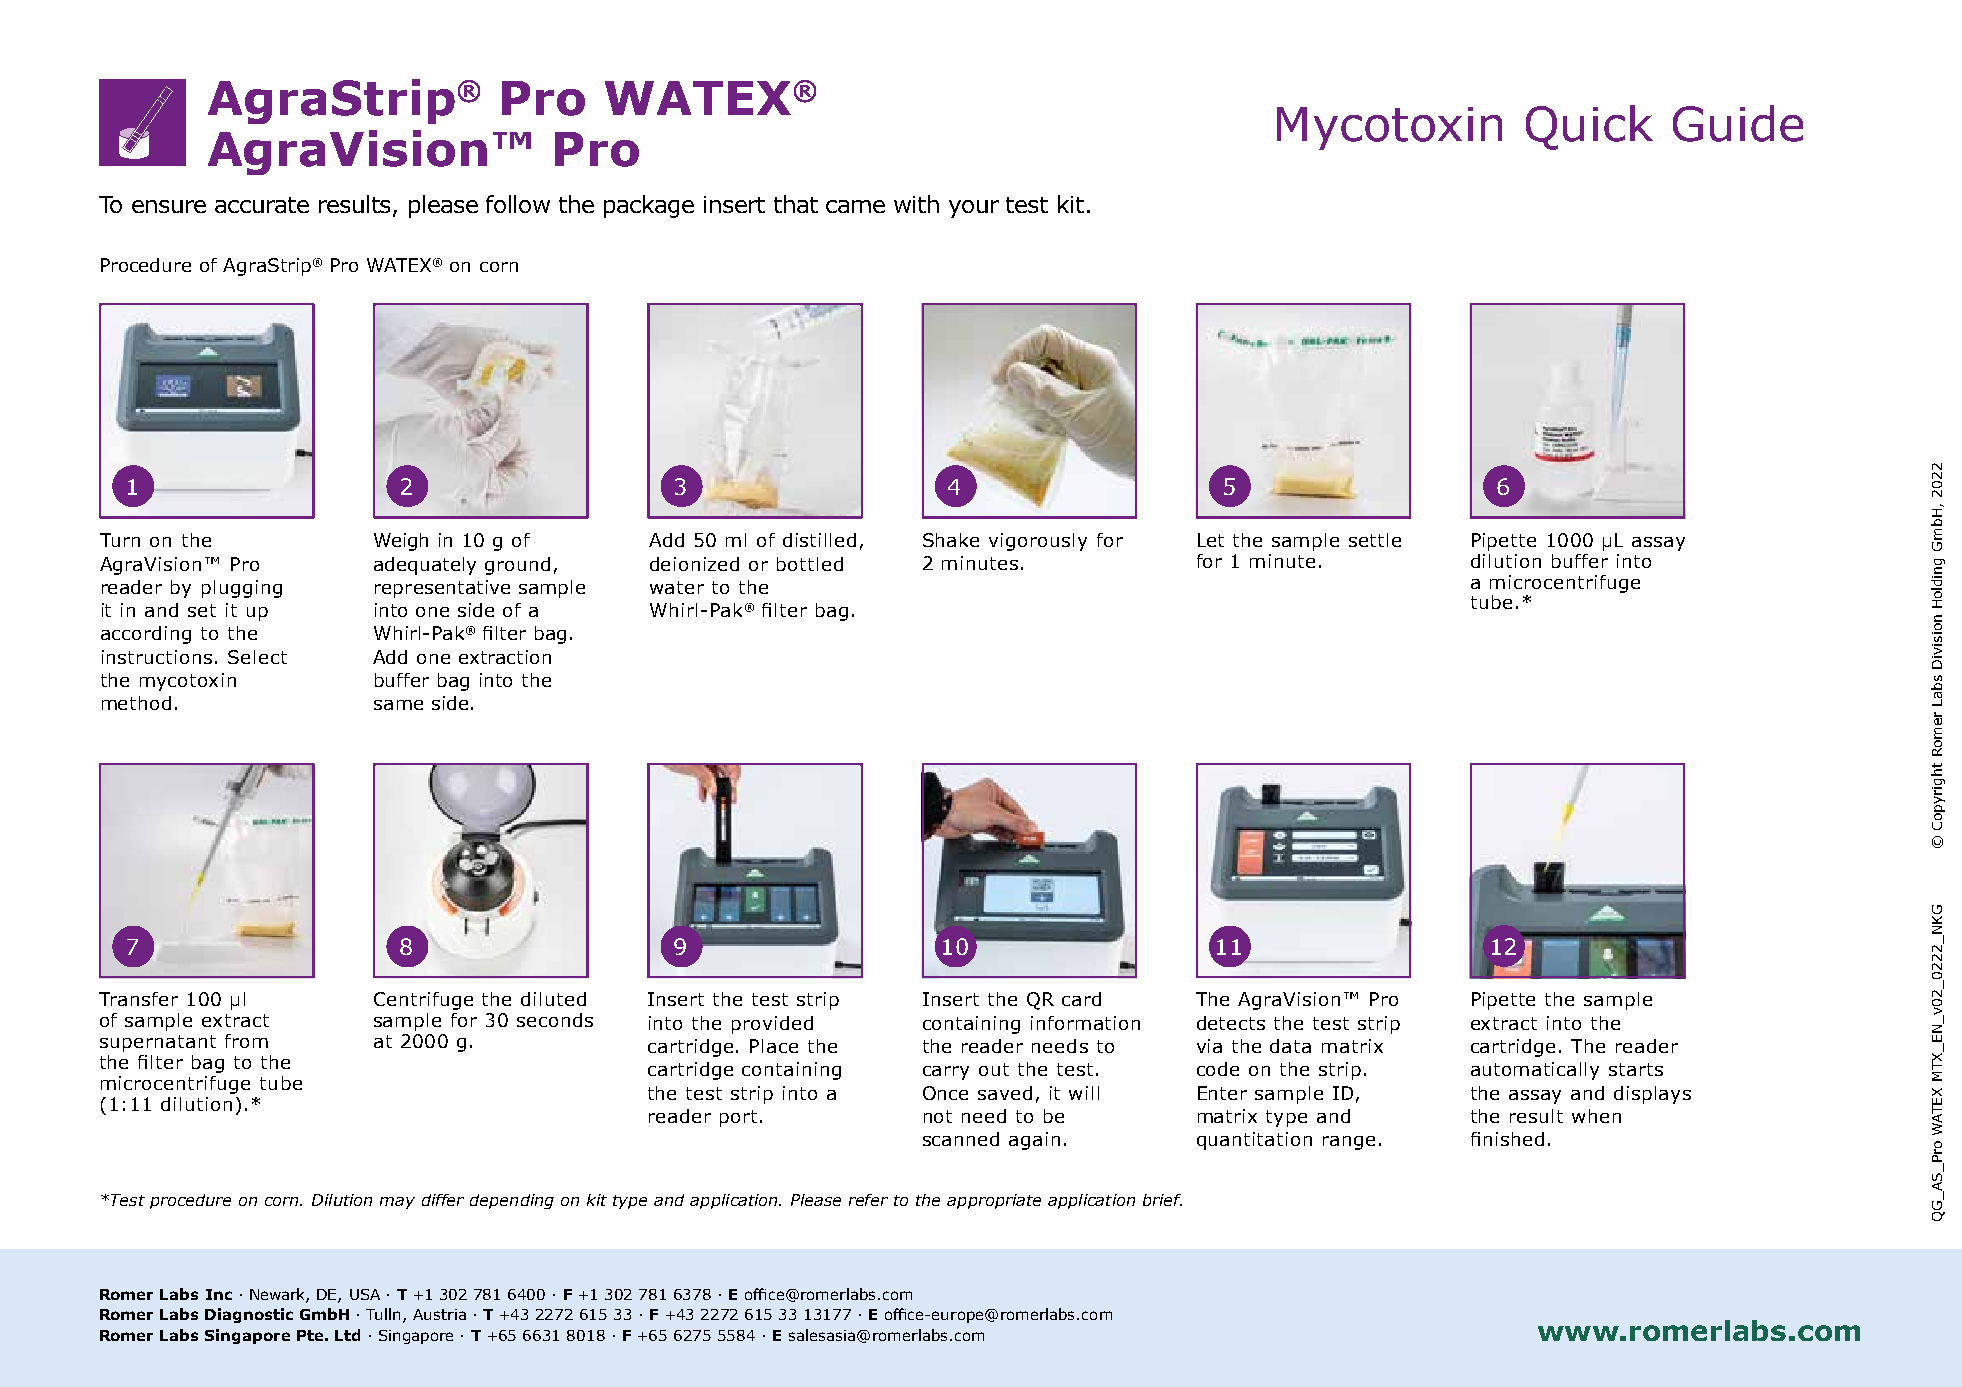 The image size is (1962, 1387). I want to click on Transfer, so click(138, 999).
